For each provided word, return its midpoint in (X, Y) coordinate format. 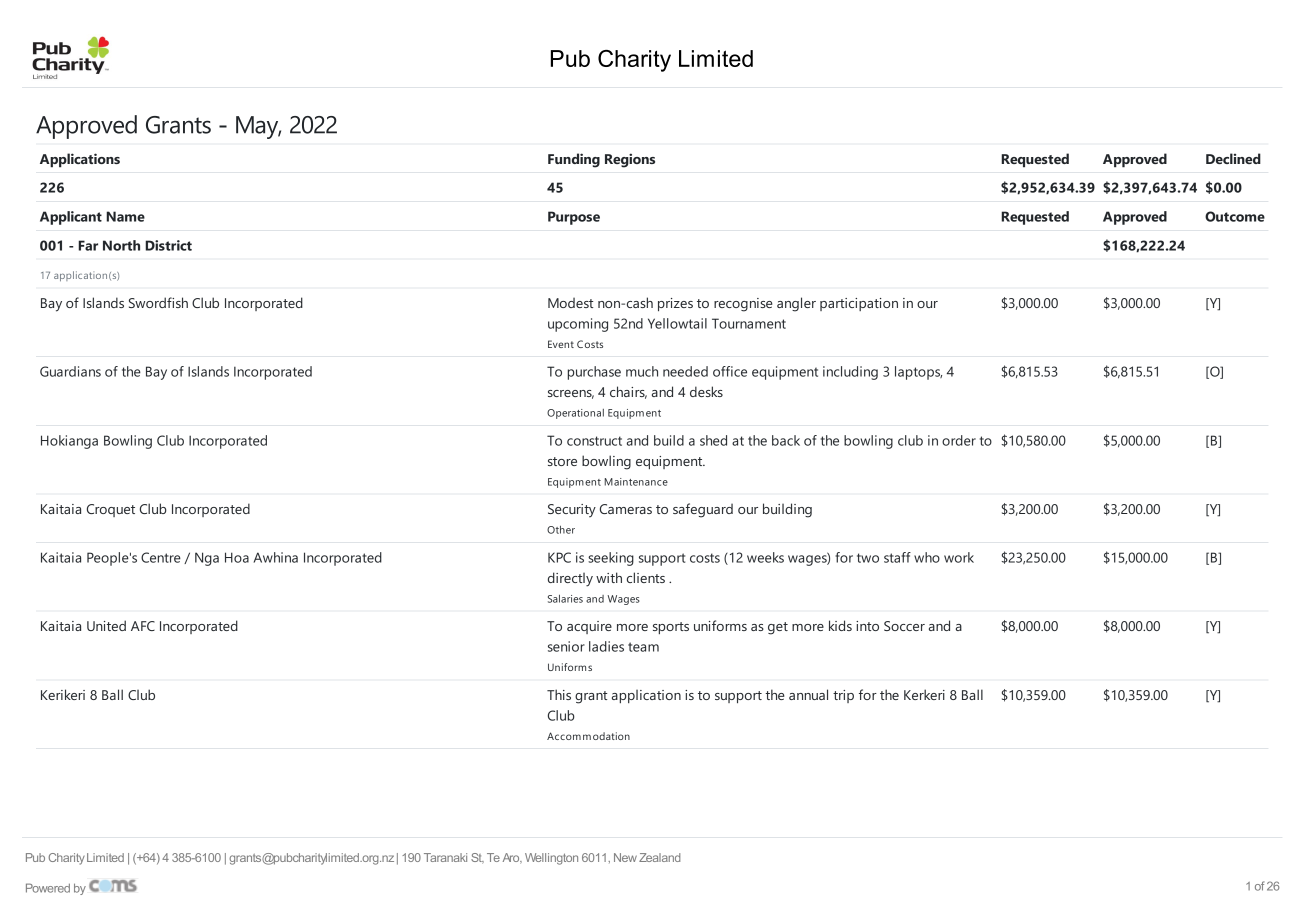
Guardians (70, 371)
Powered (48, 888)
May (258, 127)
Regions (630, 160)
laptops (918, 373)
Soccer (904, 626)
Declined (1233, 158)
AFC (143, 626)
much (642, 371)
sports (671, 628)
